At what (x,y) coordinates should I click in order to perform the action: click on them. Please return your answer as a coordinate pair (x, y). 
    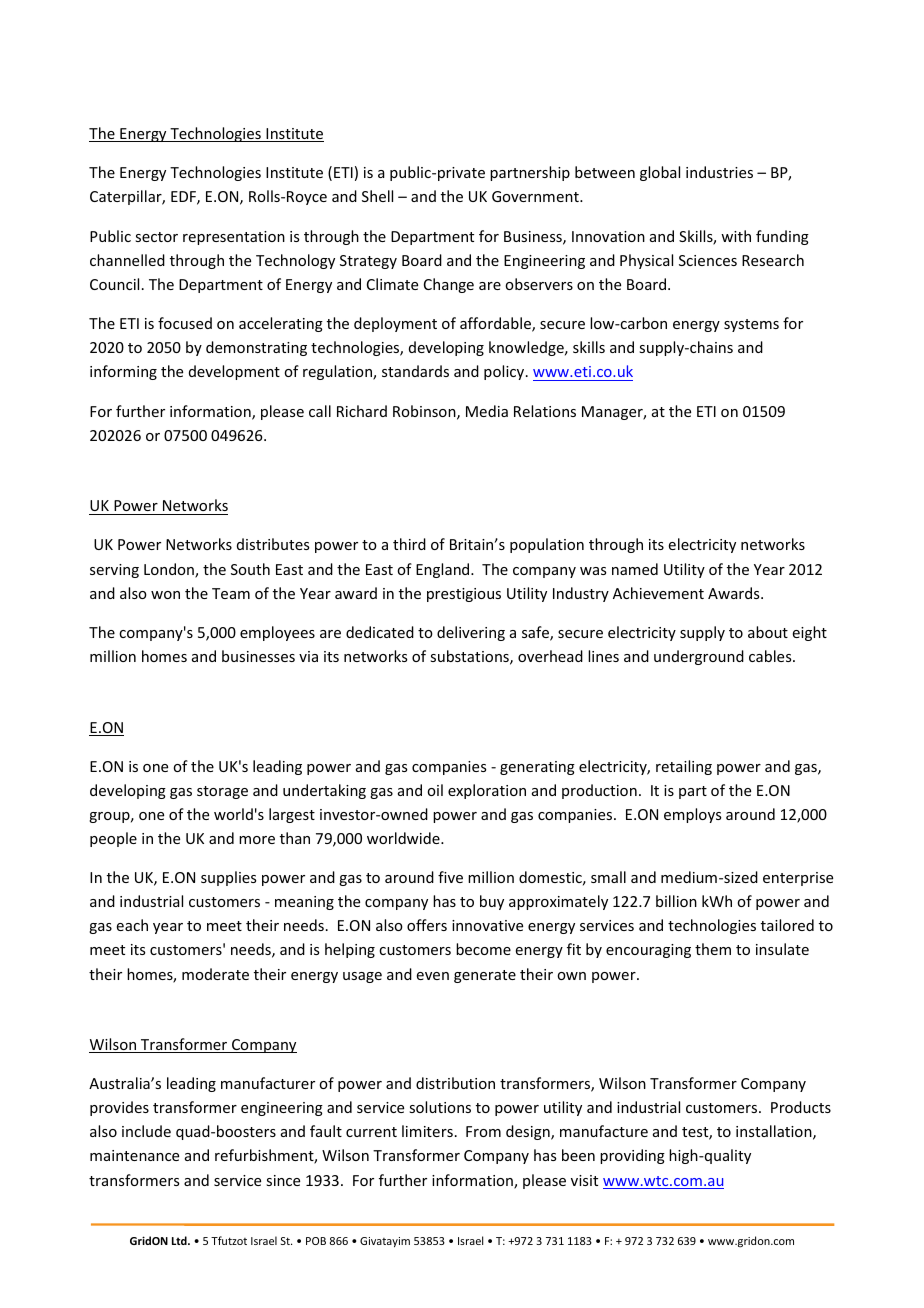
    Looking at the image, I should click on (713, 949).
